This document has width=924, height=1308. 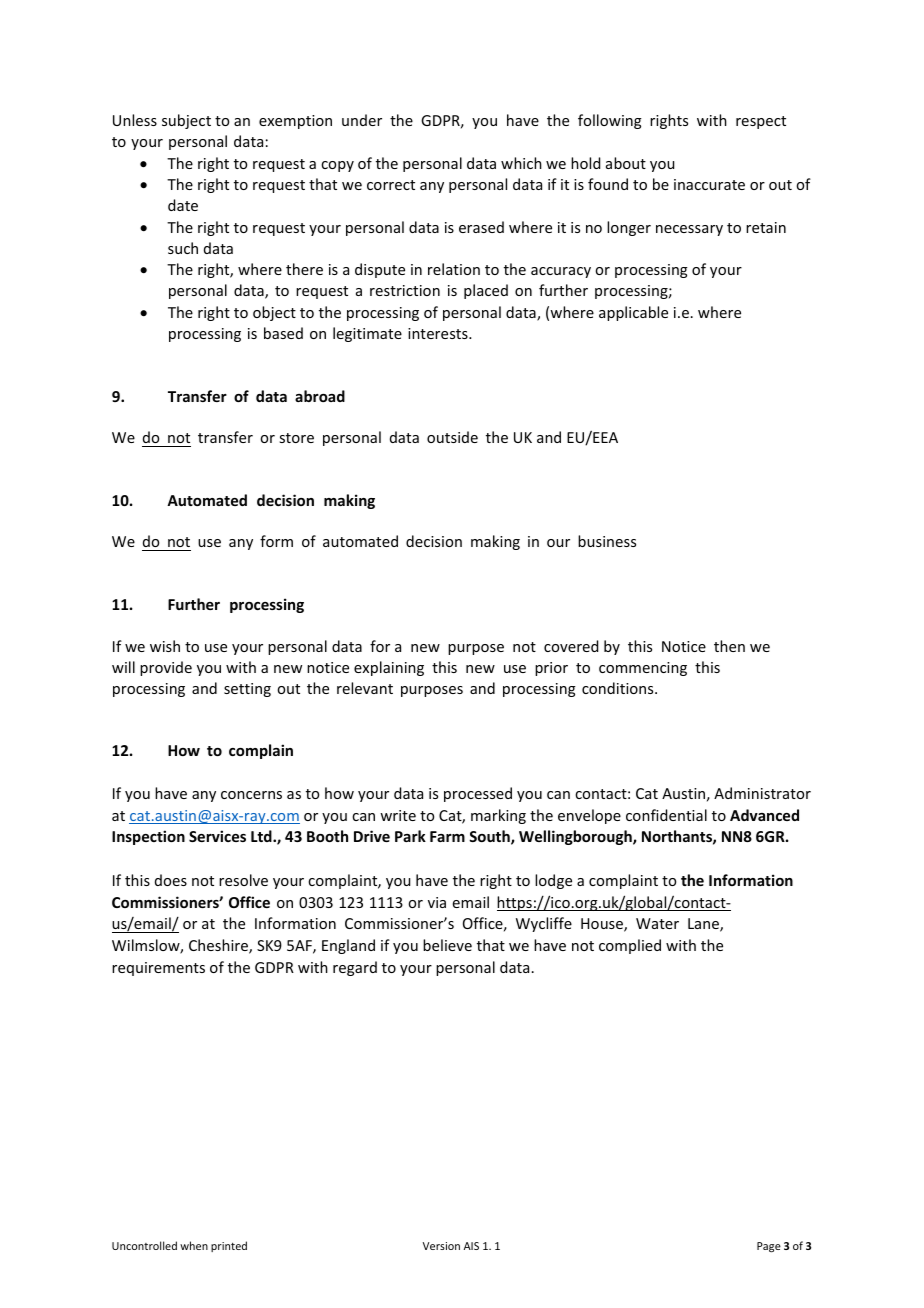 I want to click on commencing, so click(x=643, y=669).
